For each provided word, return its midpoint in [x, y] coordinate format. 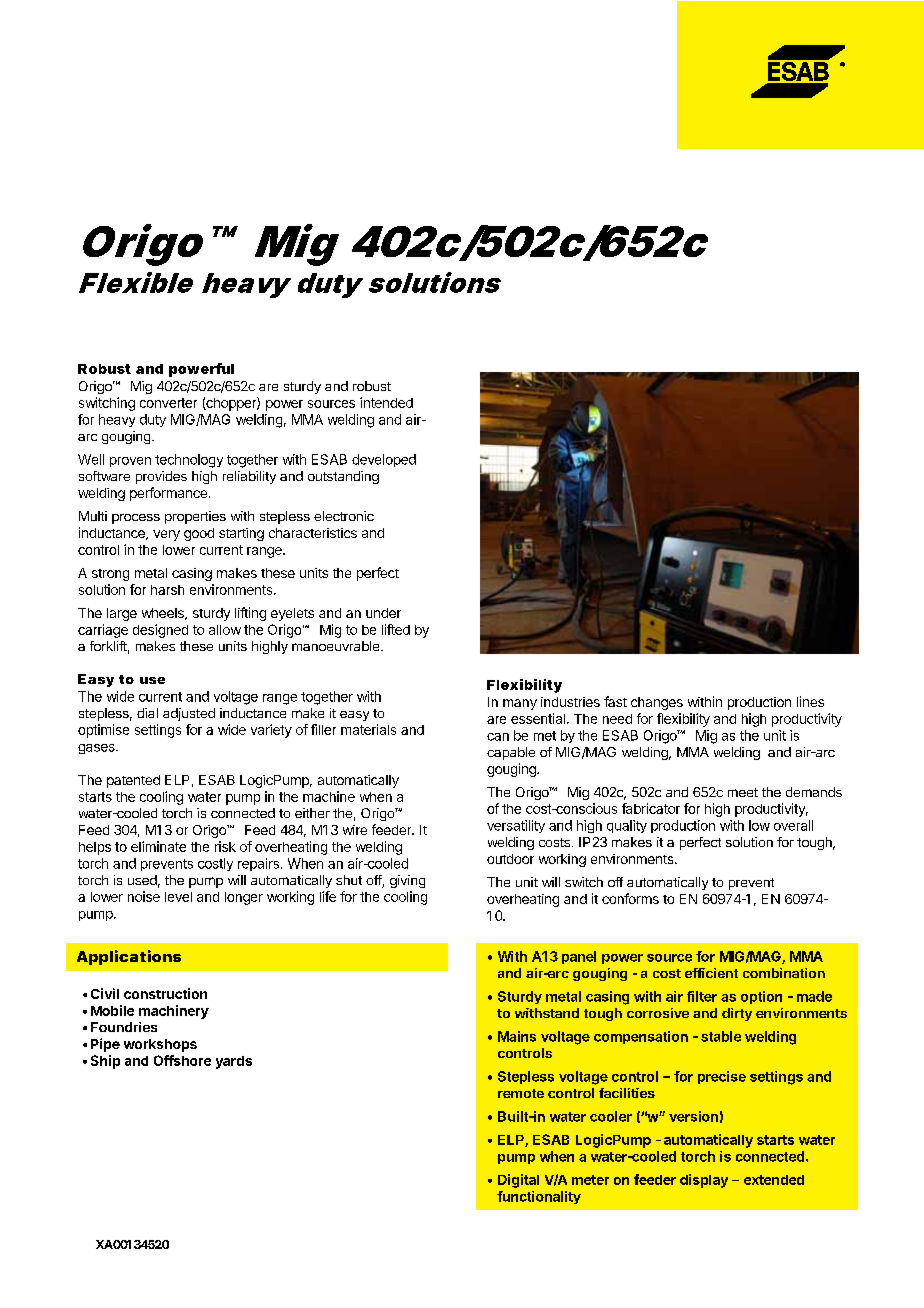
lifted [396, 629]
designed [160, 631]
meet [743, 792]
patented [133, 781]
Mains [517, 1036]
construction [165, 993]
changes [657, 703]
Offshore [182, 1060]
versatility [516, 826]
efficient [711, 973]
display [704, 1181]
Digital [518, 1181]
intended [386, 402]
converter [168, 403]
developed [384, 460]
